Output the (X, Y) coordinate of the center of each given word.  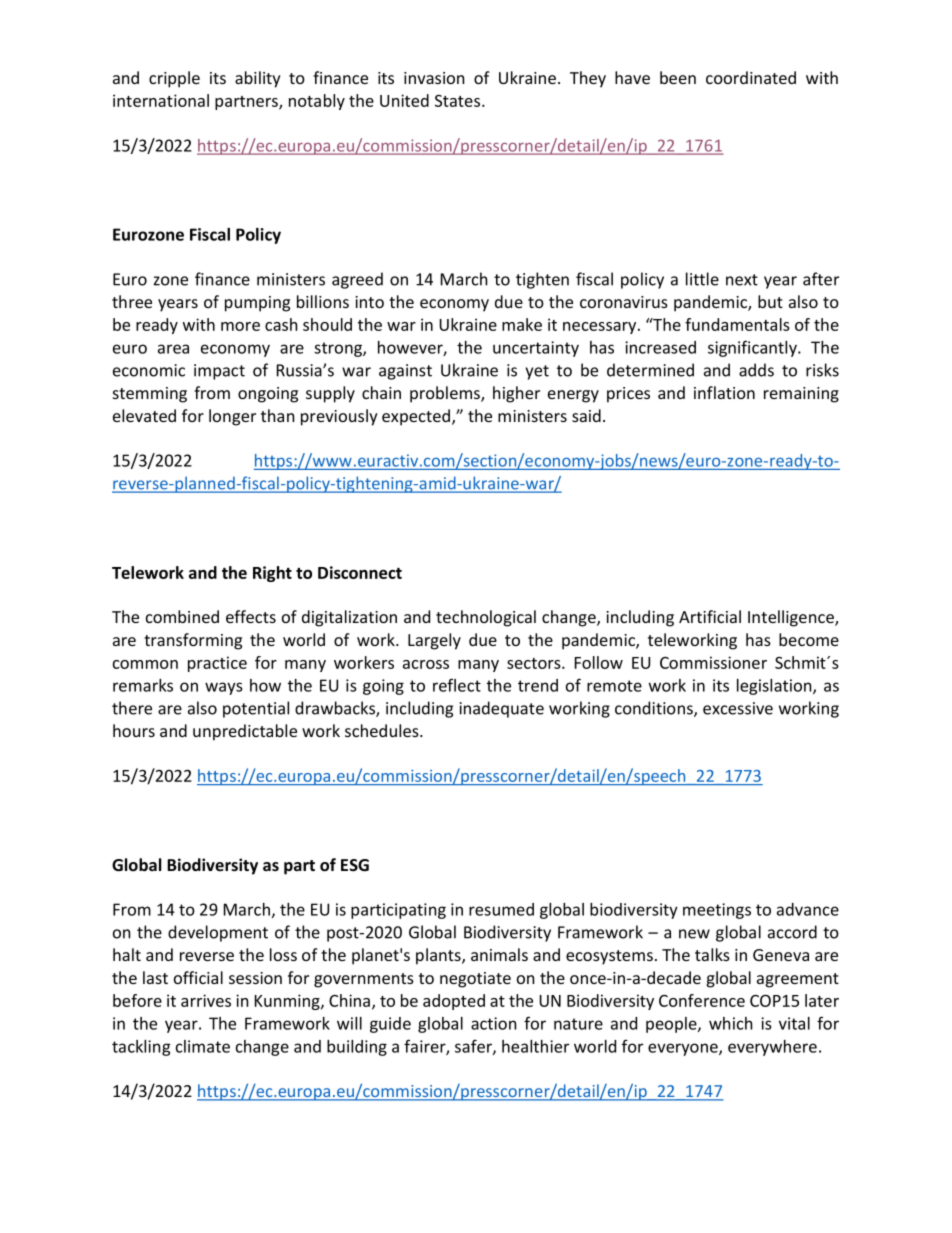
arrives (206, 1000)
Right (272, 574)
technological (486, 618)
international (161, 100)
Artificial (710, 616)
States (459, 101)
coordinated (751, 77)
